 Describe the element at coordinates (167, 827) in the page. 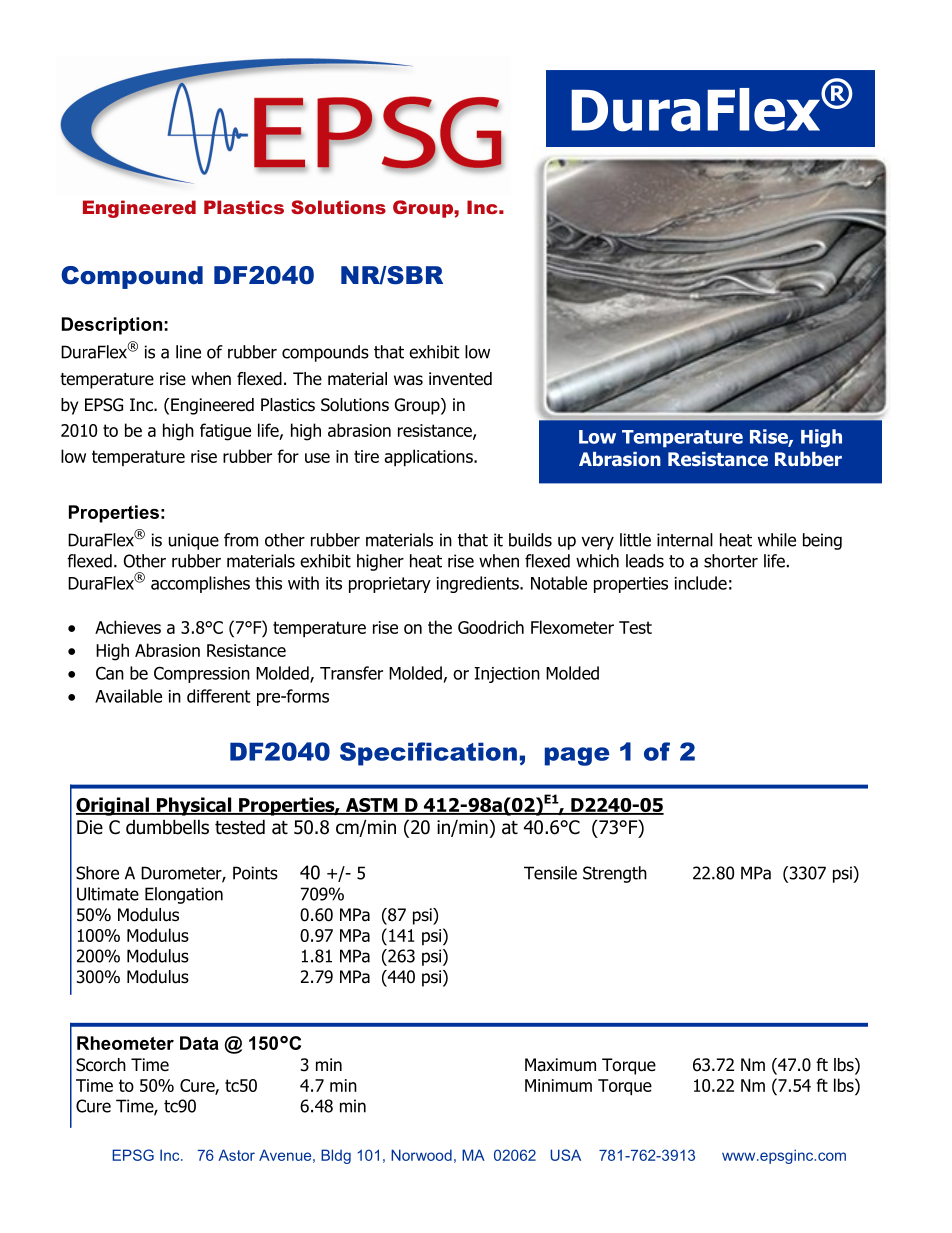

I see `dumbbells` at that location.
